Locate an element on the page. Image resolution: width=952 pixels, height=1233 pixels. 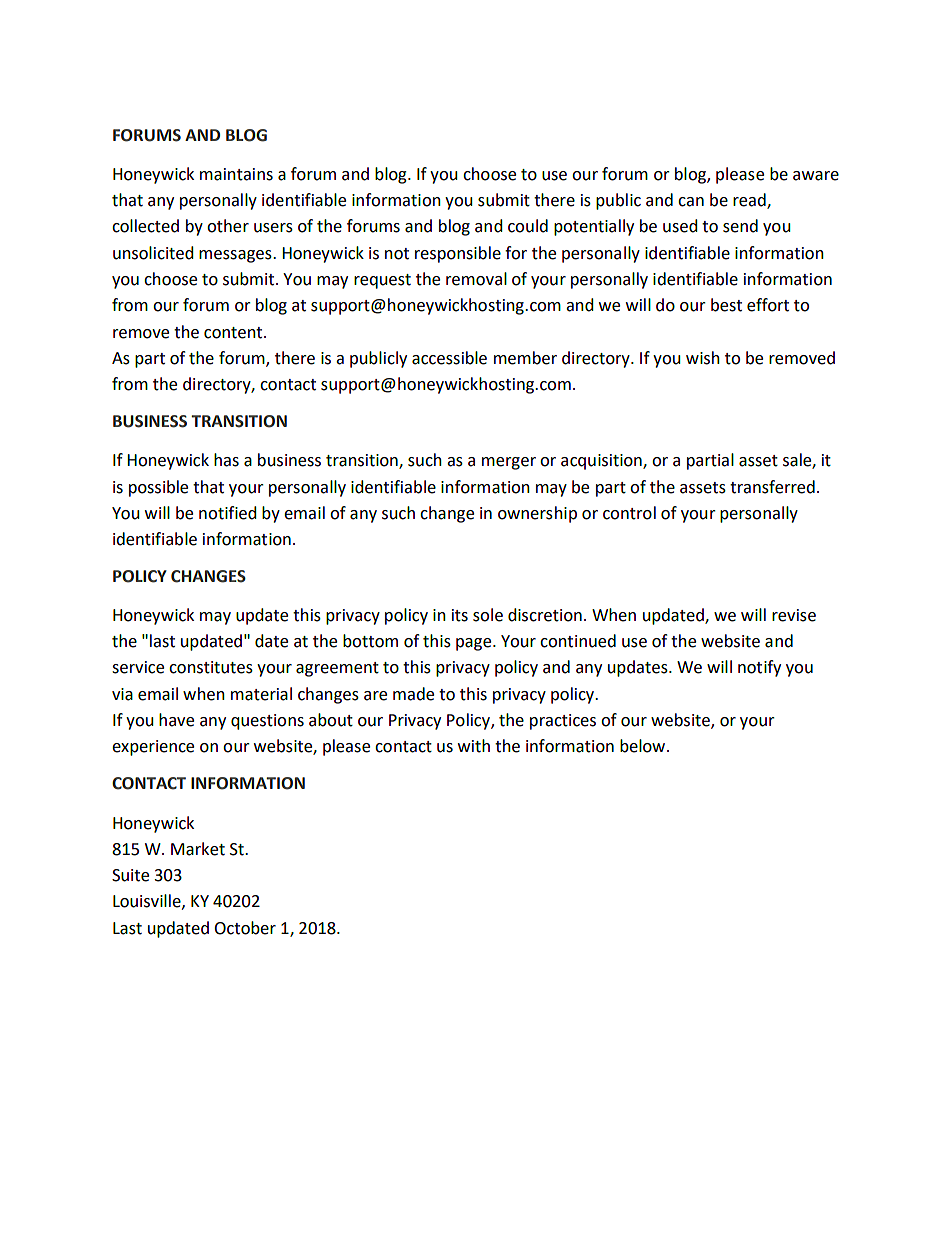
below is located at coordinates (644, 746).
